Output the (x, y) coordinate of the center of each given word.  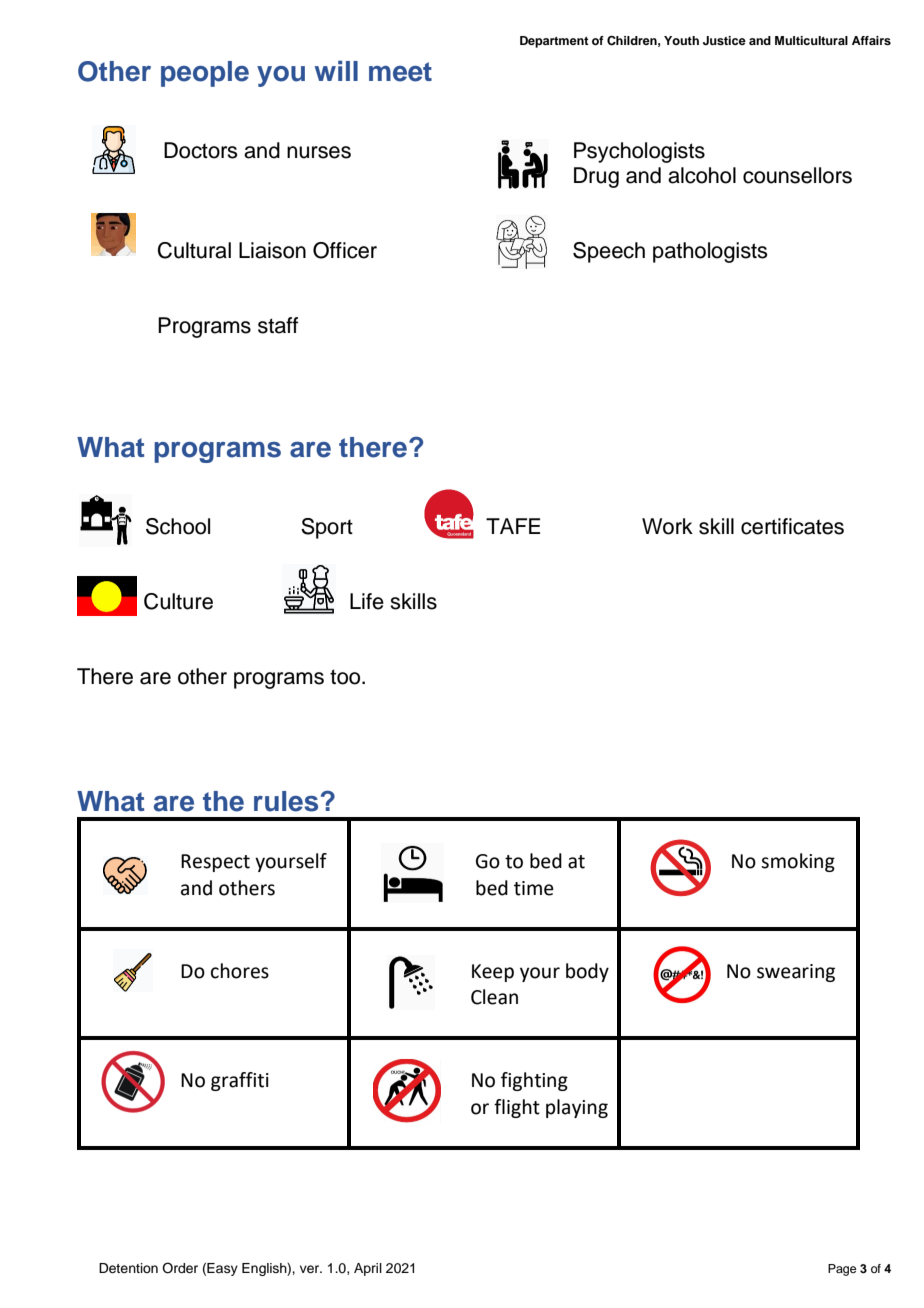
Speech (609, 252)
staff (278, 325)
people (205, 74)
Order (180, 1268)
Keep (493, 973)
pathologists (710, 252)
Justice (724, 41)
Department (554, 42)
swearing (796, 973)
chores (240, 971)
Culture (178, 601)
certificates (792, 526)
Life (367, 601)
